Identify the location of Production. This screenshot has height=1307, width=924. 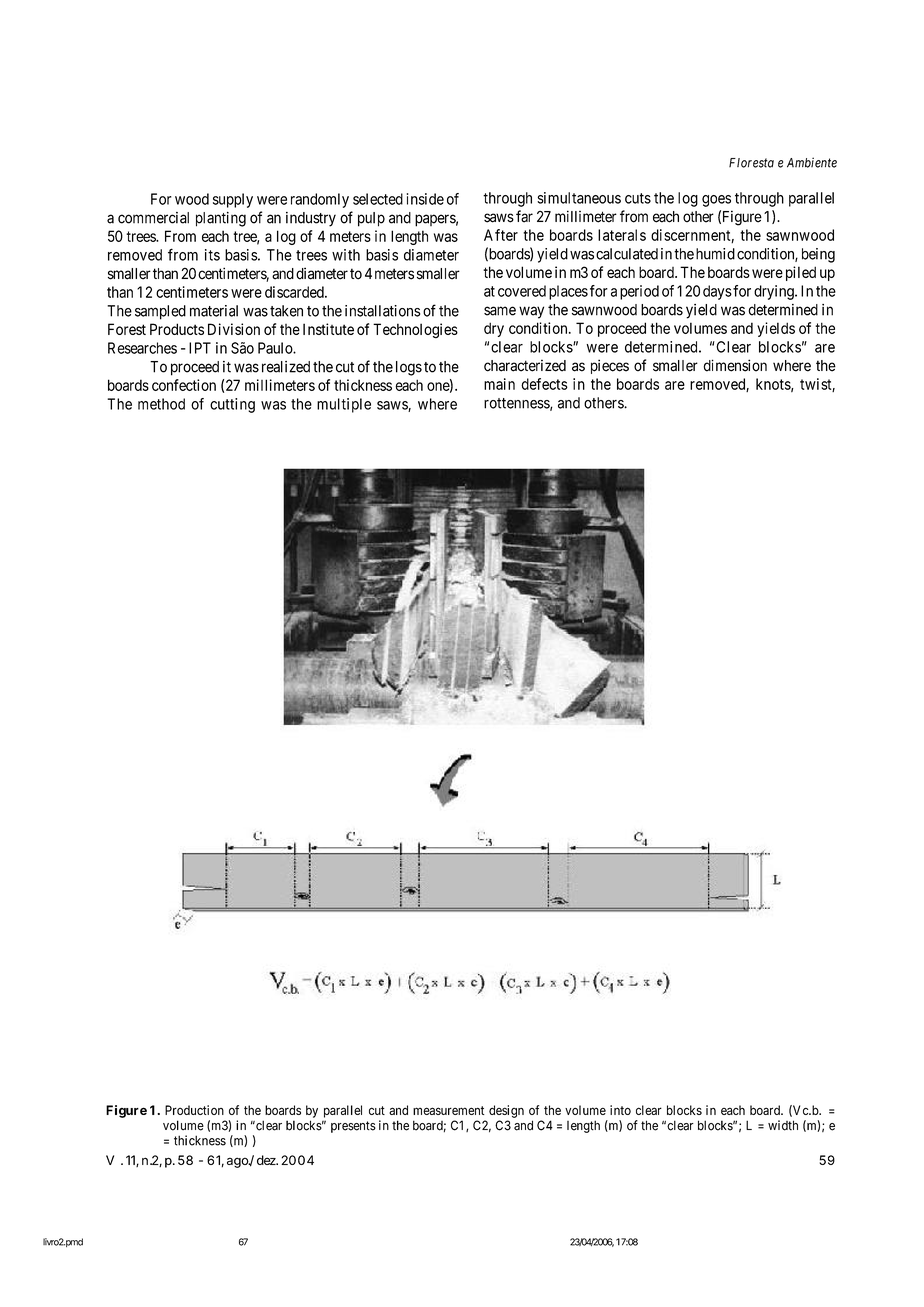
(194, 1110).
